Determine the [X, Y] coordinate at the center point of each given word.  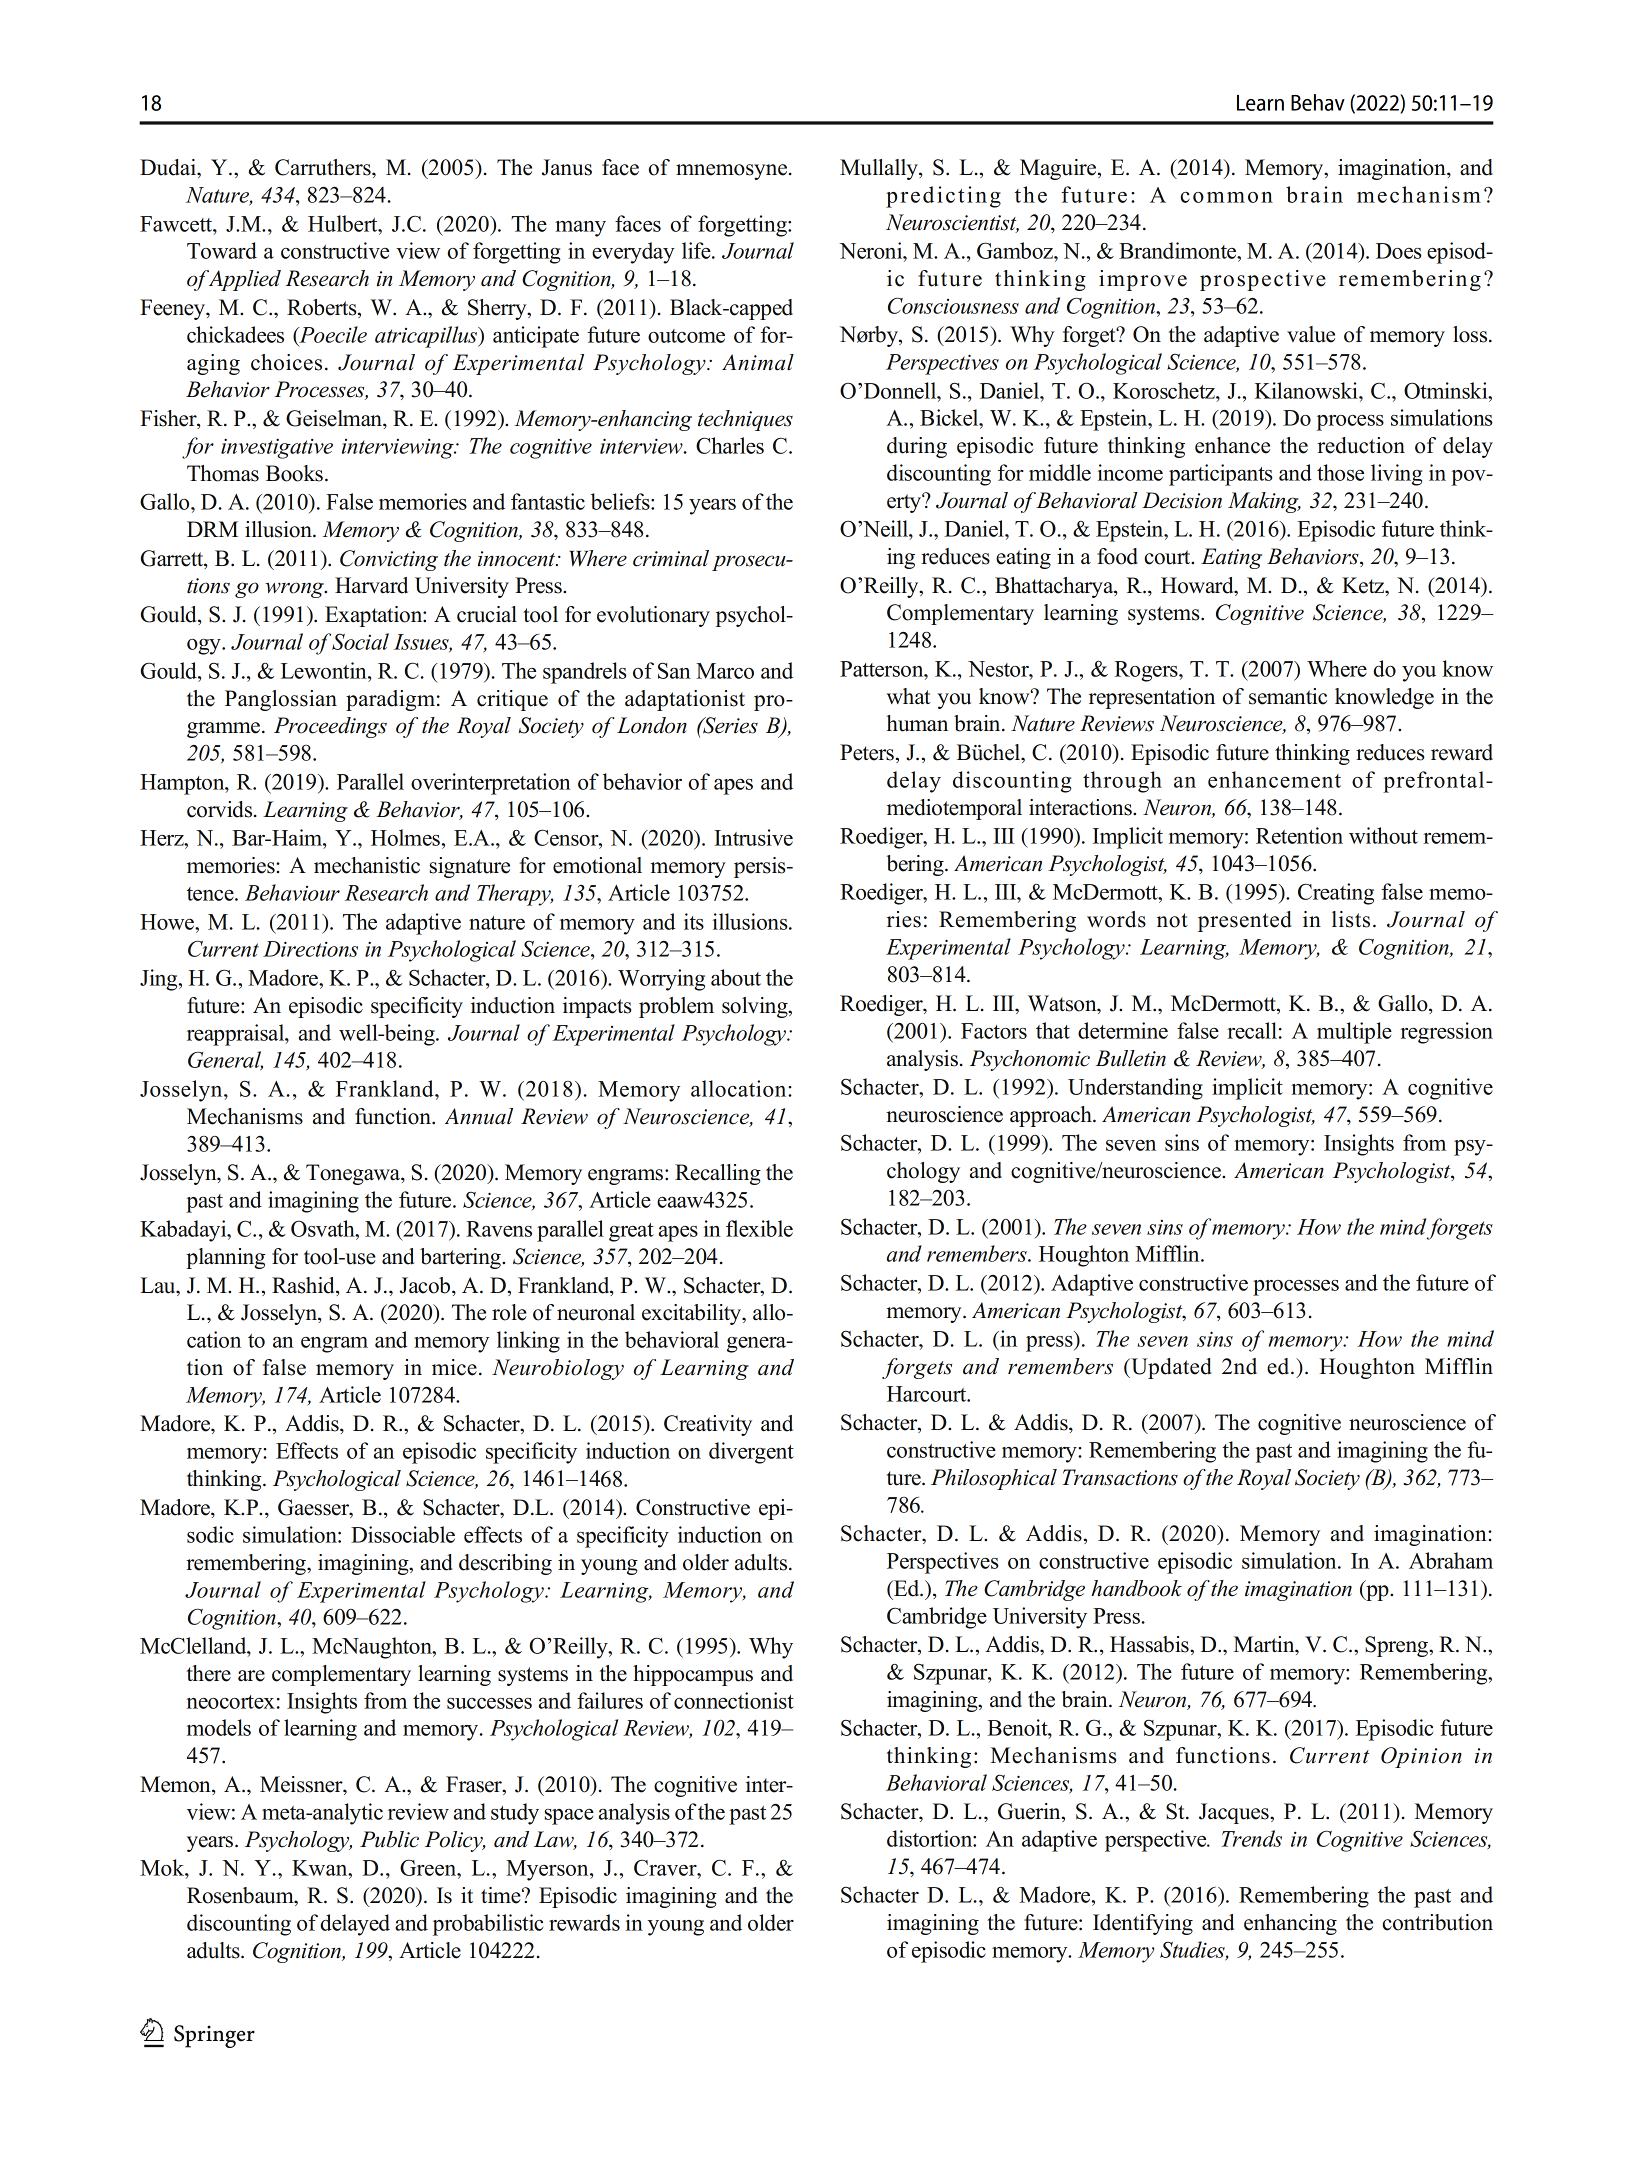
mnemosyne [733, 172]
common [1226, 197]
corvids [221, 809]
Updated [1170, 1368]
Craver [666, 1867]
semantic [1288, 696]
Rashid [304, 1286]
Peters [867, 752]
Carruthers [324, 167]
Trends [1251, 1838]
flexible [759, 1228]
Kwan [321, 1868]
